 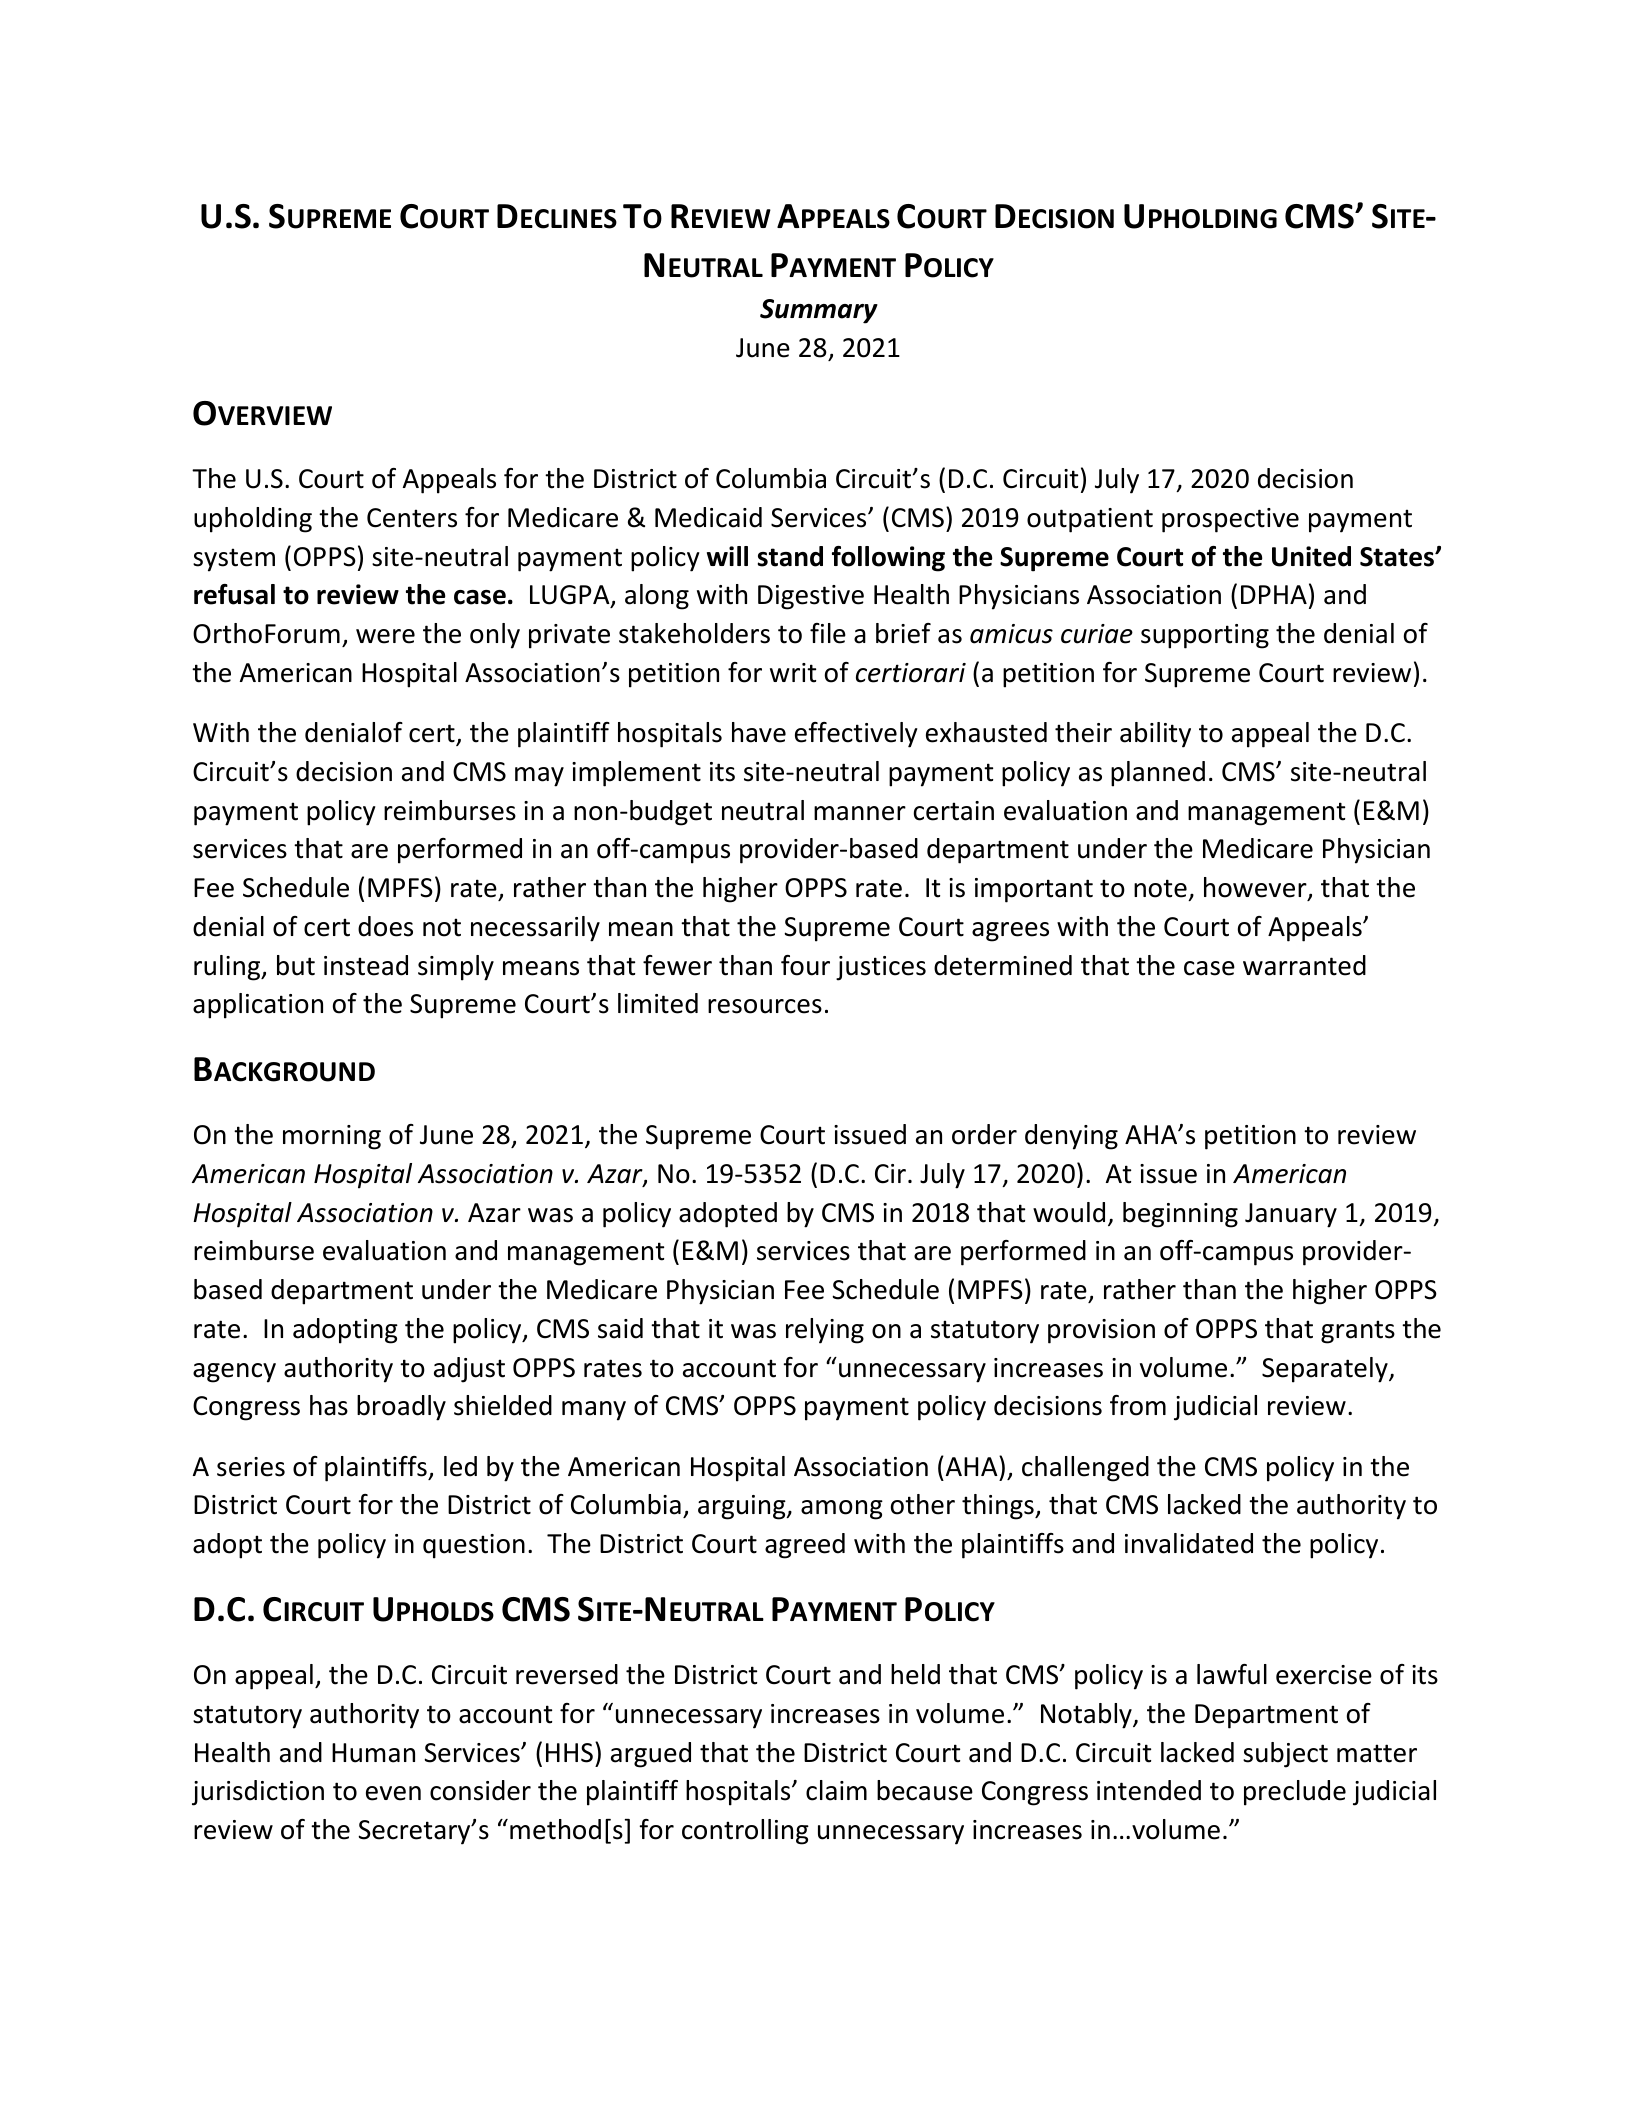 I want to click on prospective, so click(x=1230, y=520).
